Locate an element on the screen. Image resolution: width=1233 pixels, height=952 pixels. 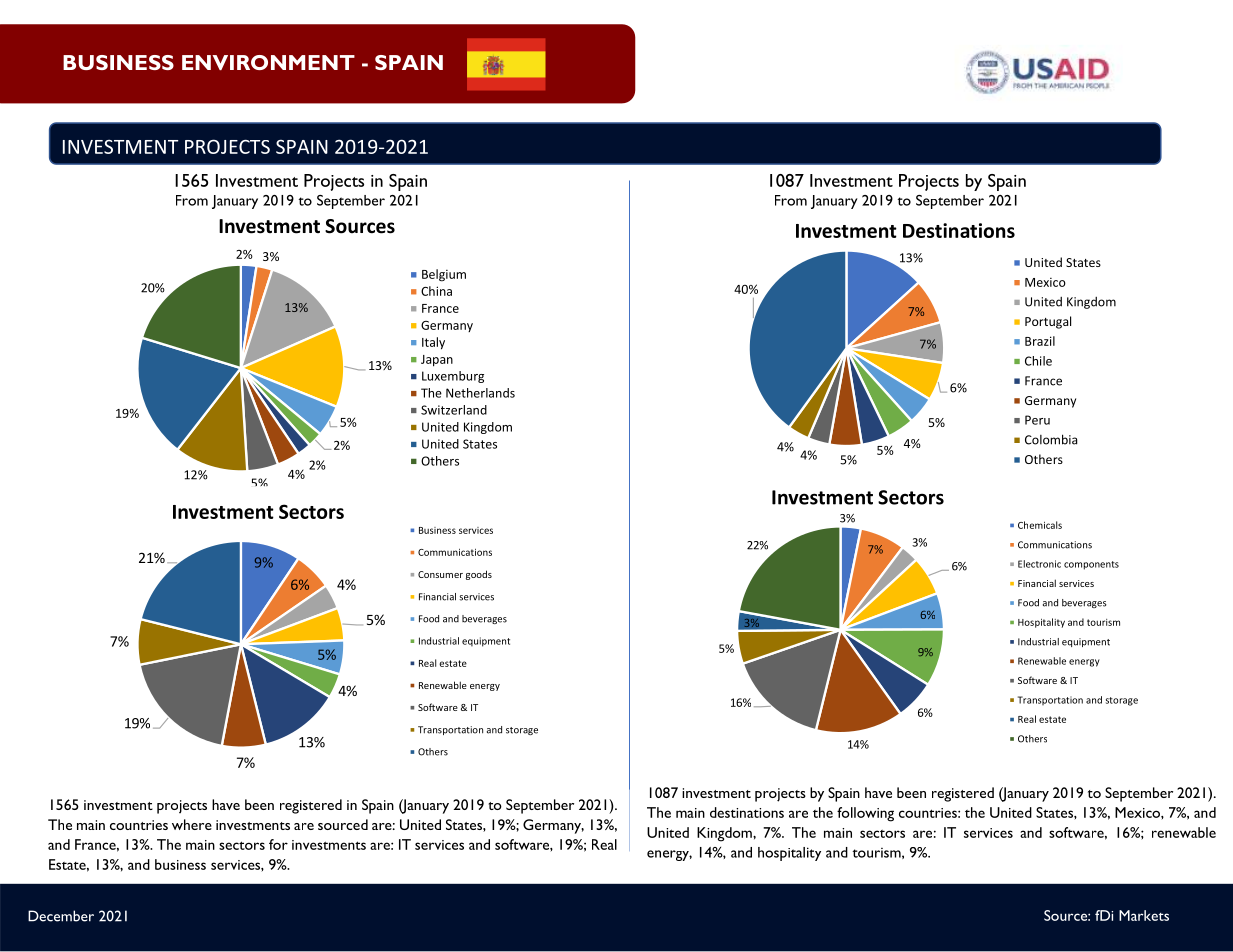
Belgium is located at coordinates (444, 275).
